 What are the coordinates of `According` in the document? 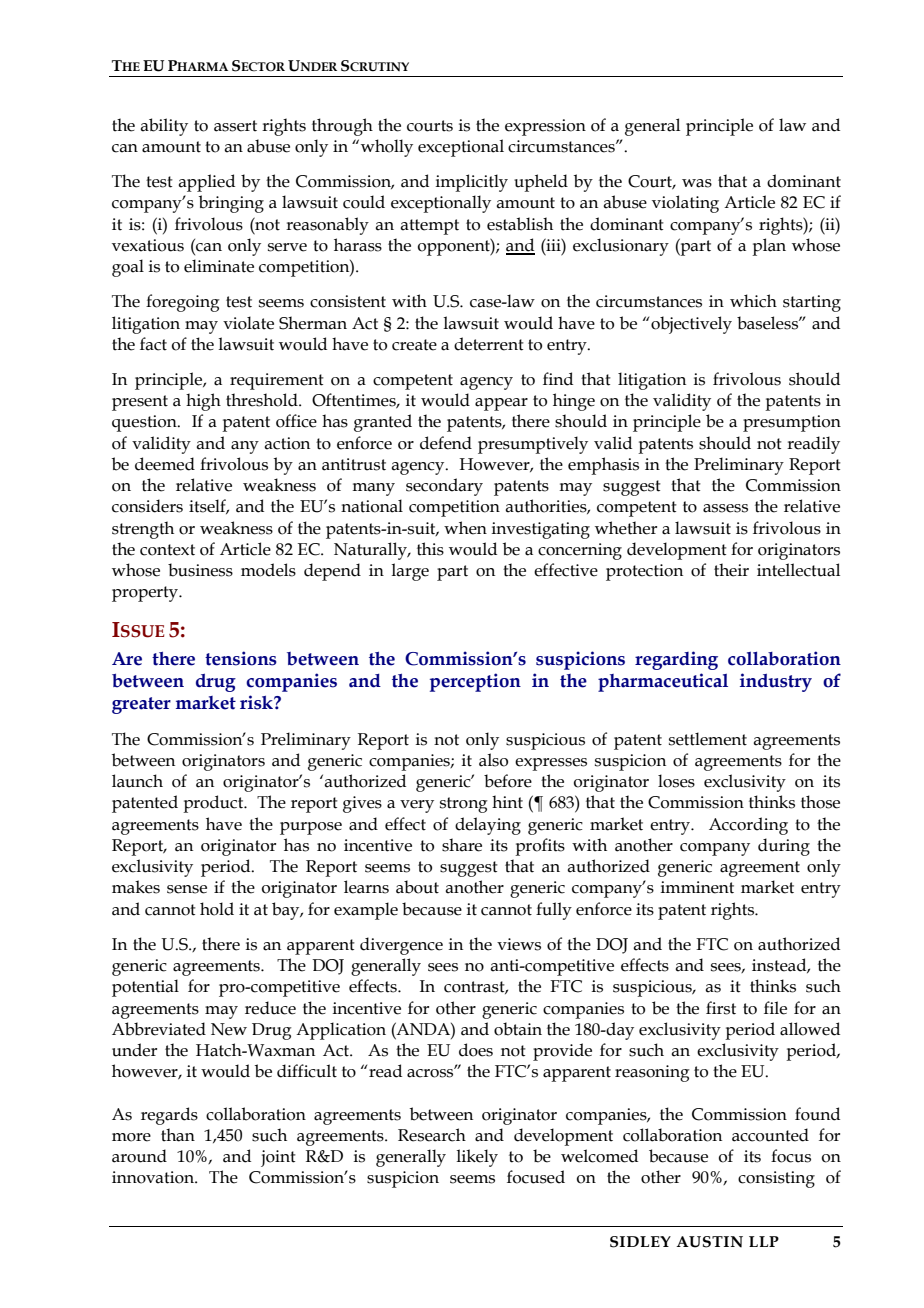 It's located at (748, 826).
